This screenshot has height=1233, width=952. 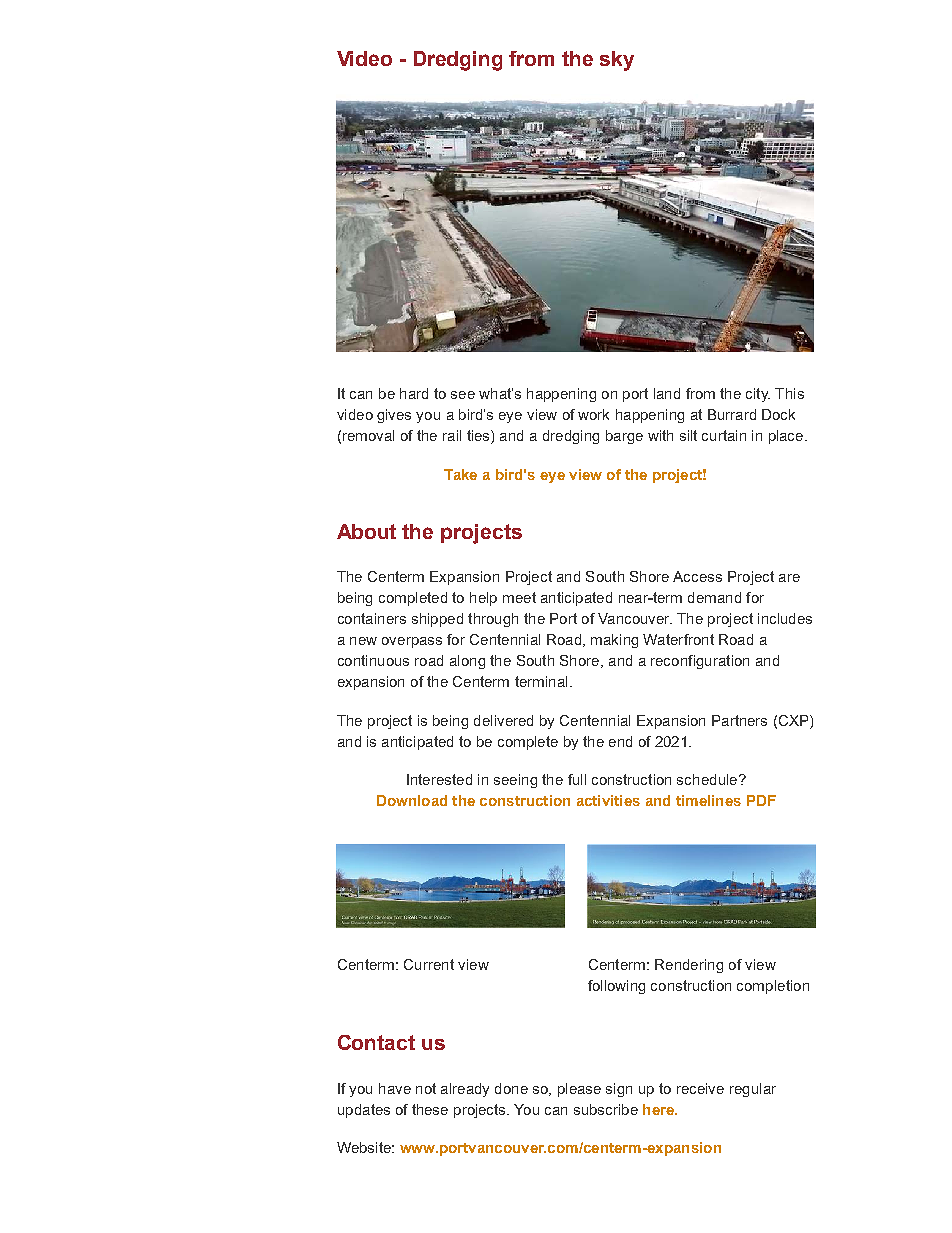 I want to click on sky, so click(x=617, y=61).
